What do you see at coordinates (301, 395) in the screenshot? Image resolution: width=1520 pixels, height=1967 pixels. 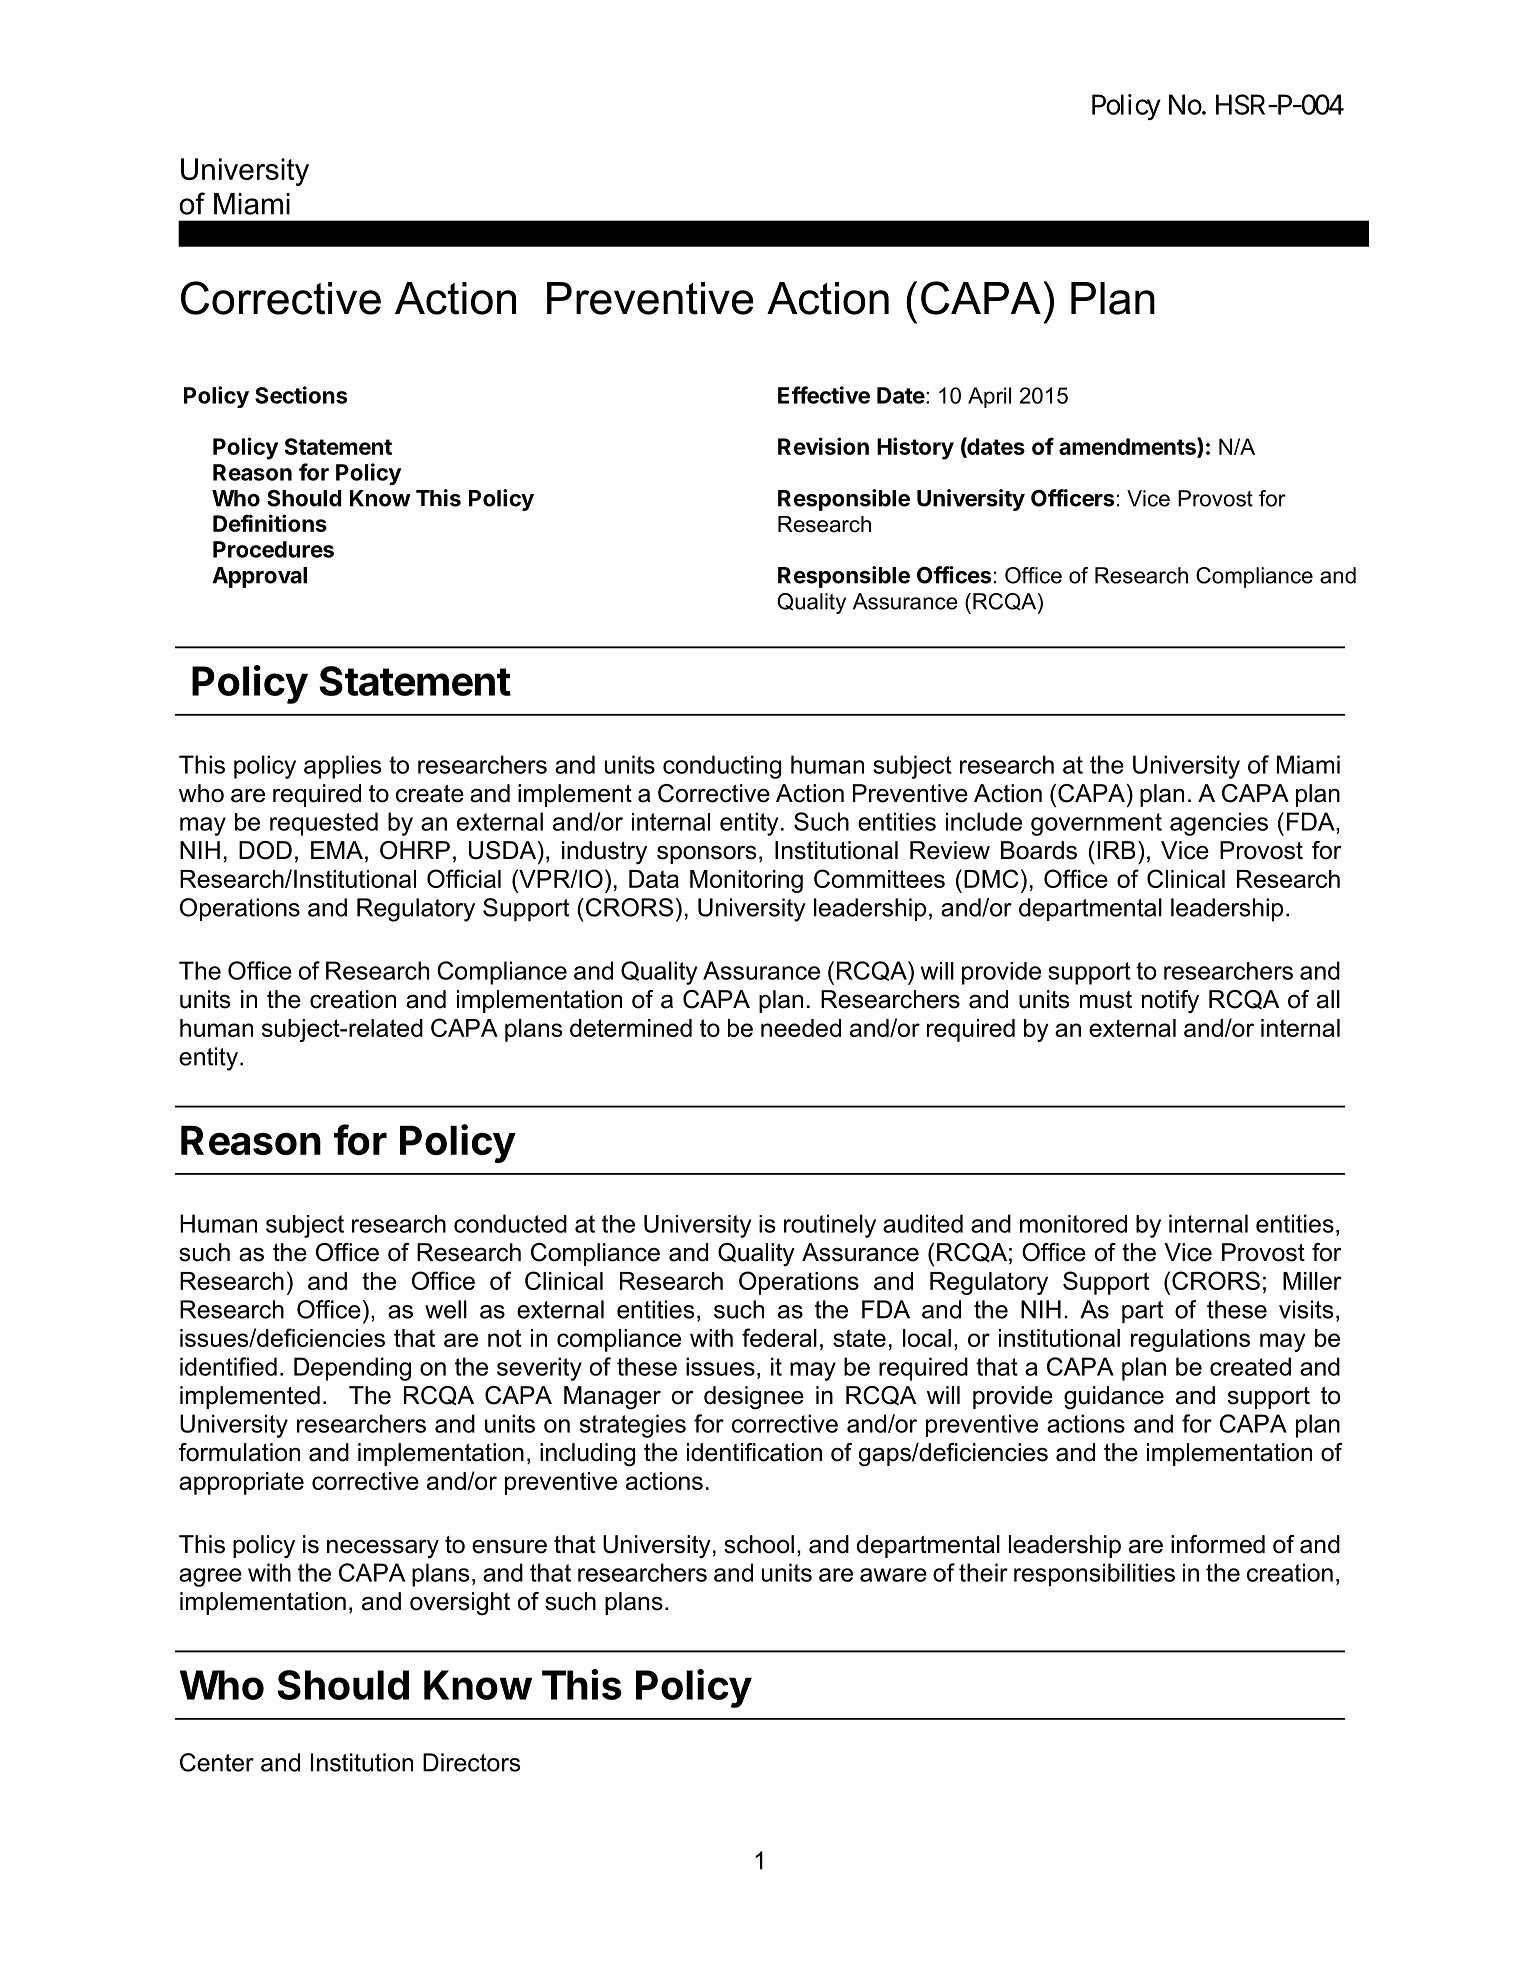 I see `Sections` at bounding box center [301, 395].
